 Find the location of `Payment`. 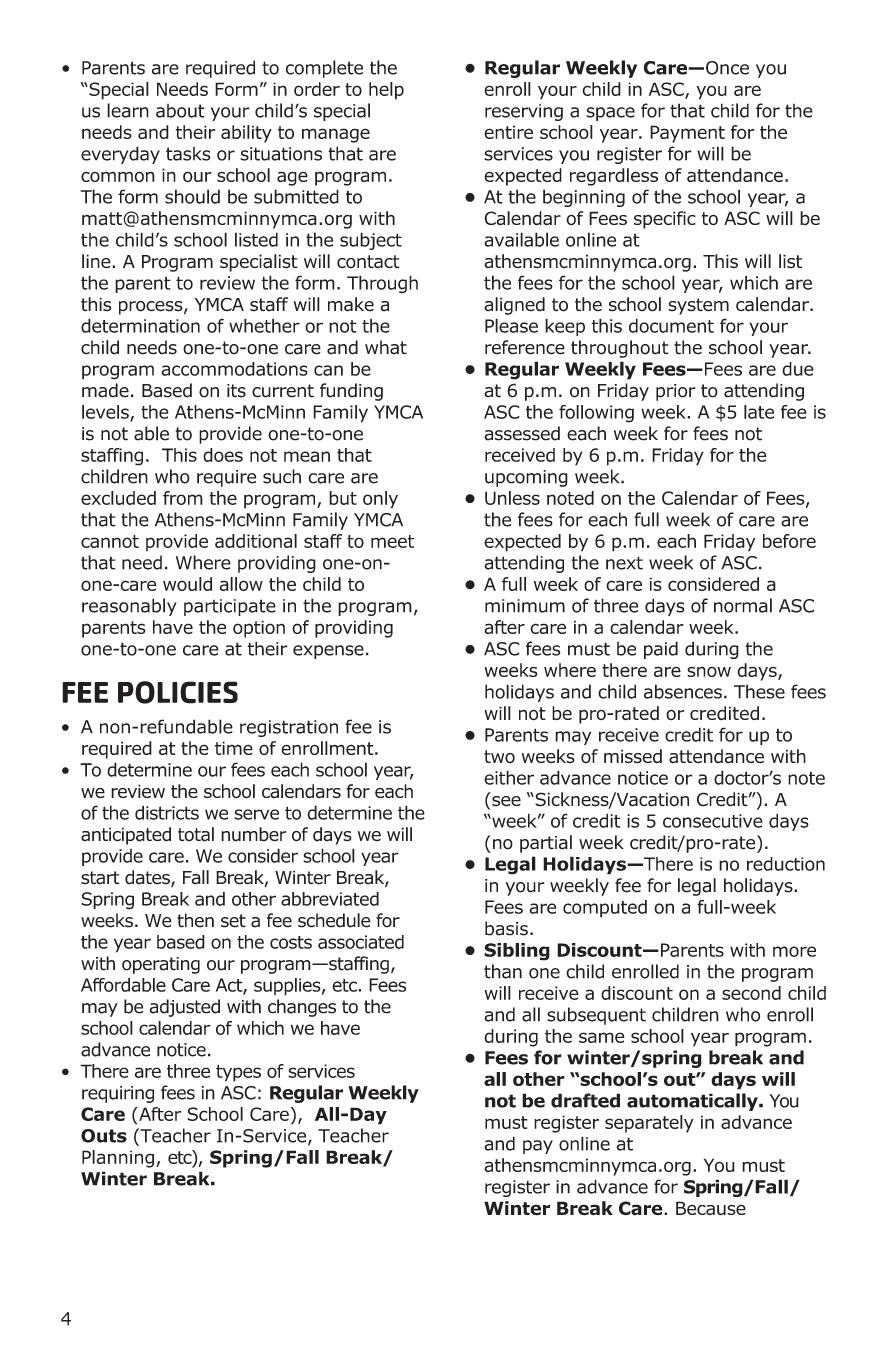

Payment is located at coordinates (687, 134).
